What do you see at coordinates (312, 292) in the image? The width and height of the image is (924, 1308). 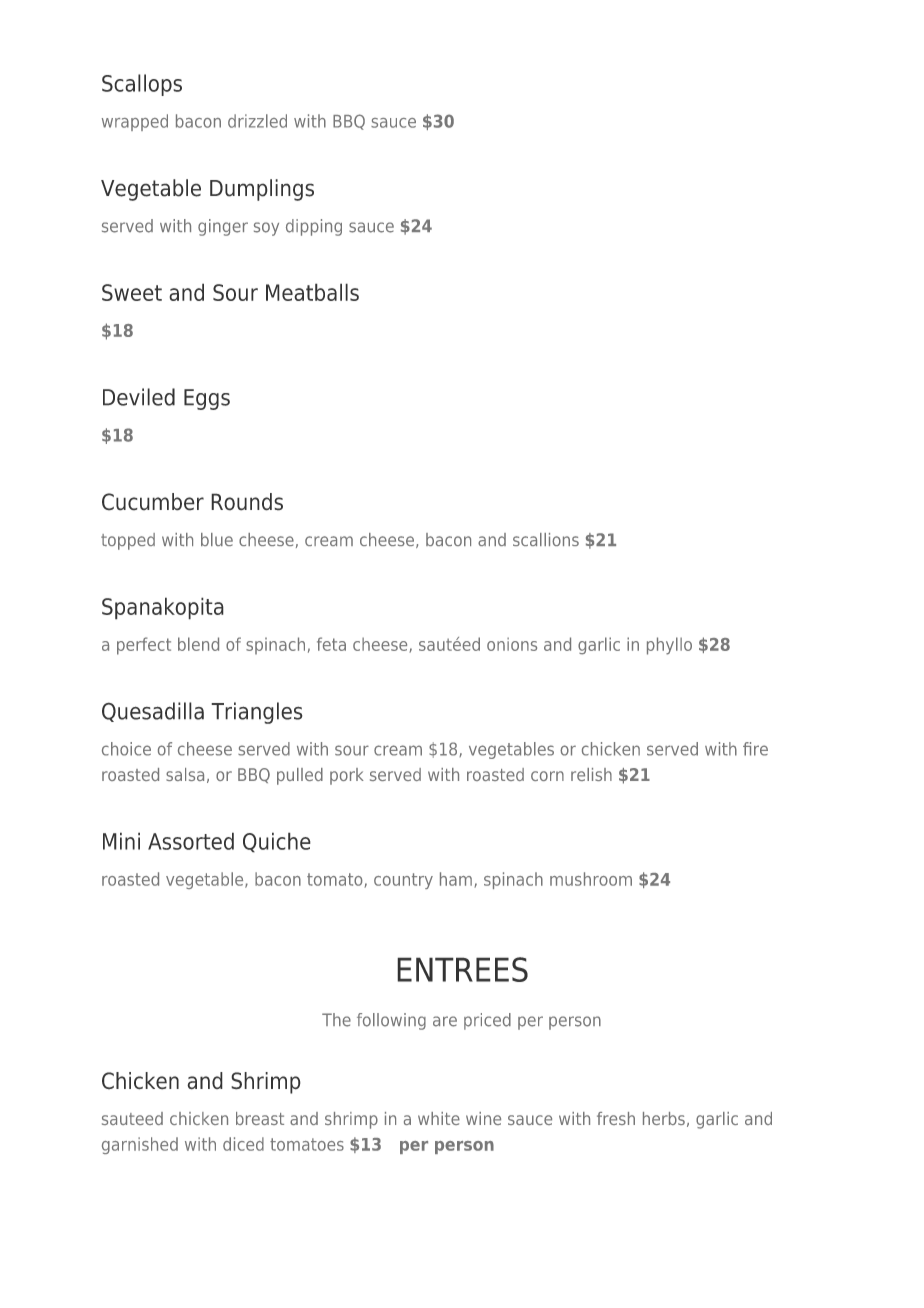 I see `Meatballs` at bounding box center [312, 292].
